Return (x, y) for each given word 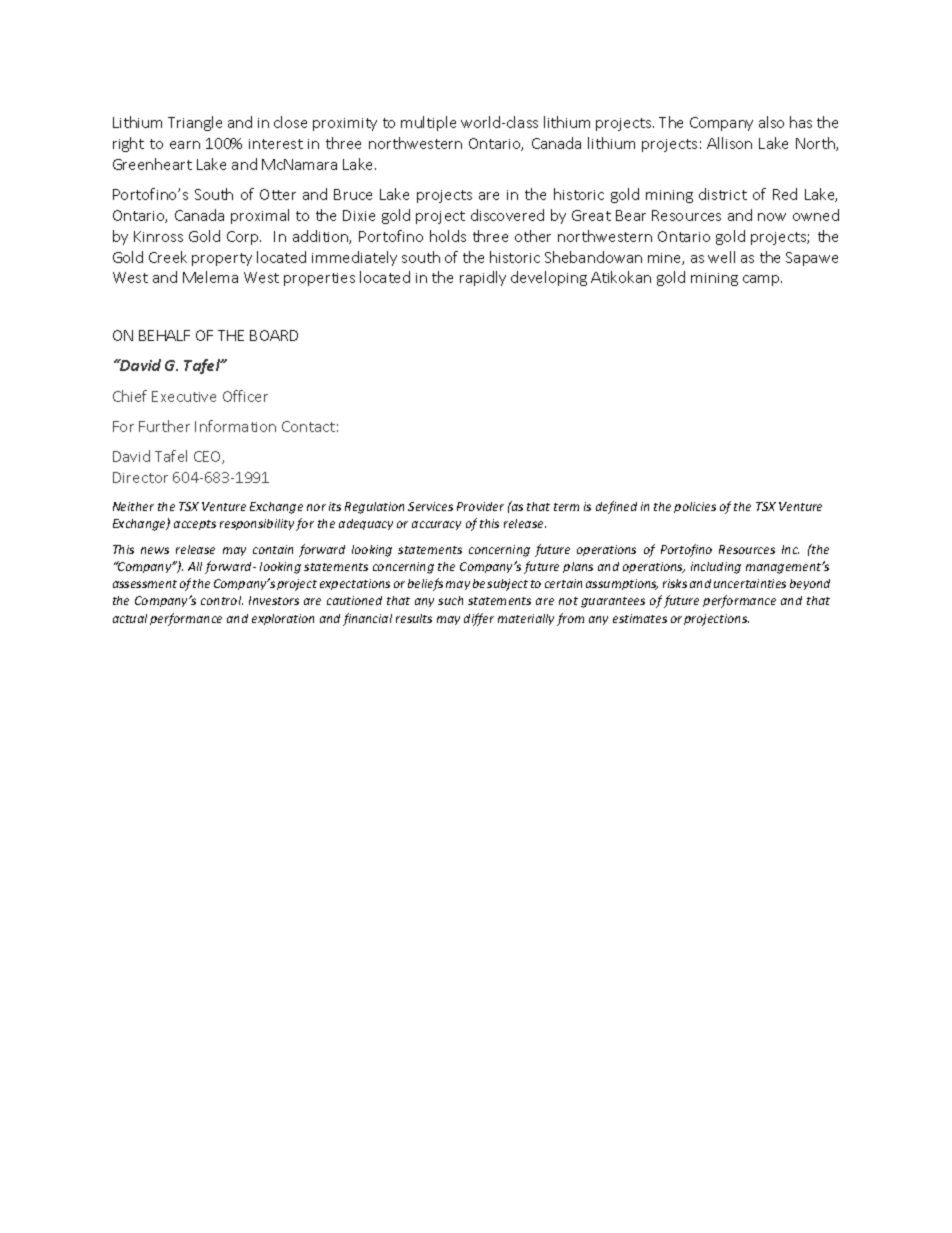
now (772, 217)
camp (762, 280)
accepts (195, 525)
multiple (428, 123)
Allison (729, 143)
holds (448, 236)
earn (185, 145)
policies (695, 507)
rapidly (483, 278)
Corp (244, 238)
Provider (480, 506)
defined (616, 507)
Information (235, 426)
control (222, 600)
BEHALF (164, 335)
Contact (308, 426)
